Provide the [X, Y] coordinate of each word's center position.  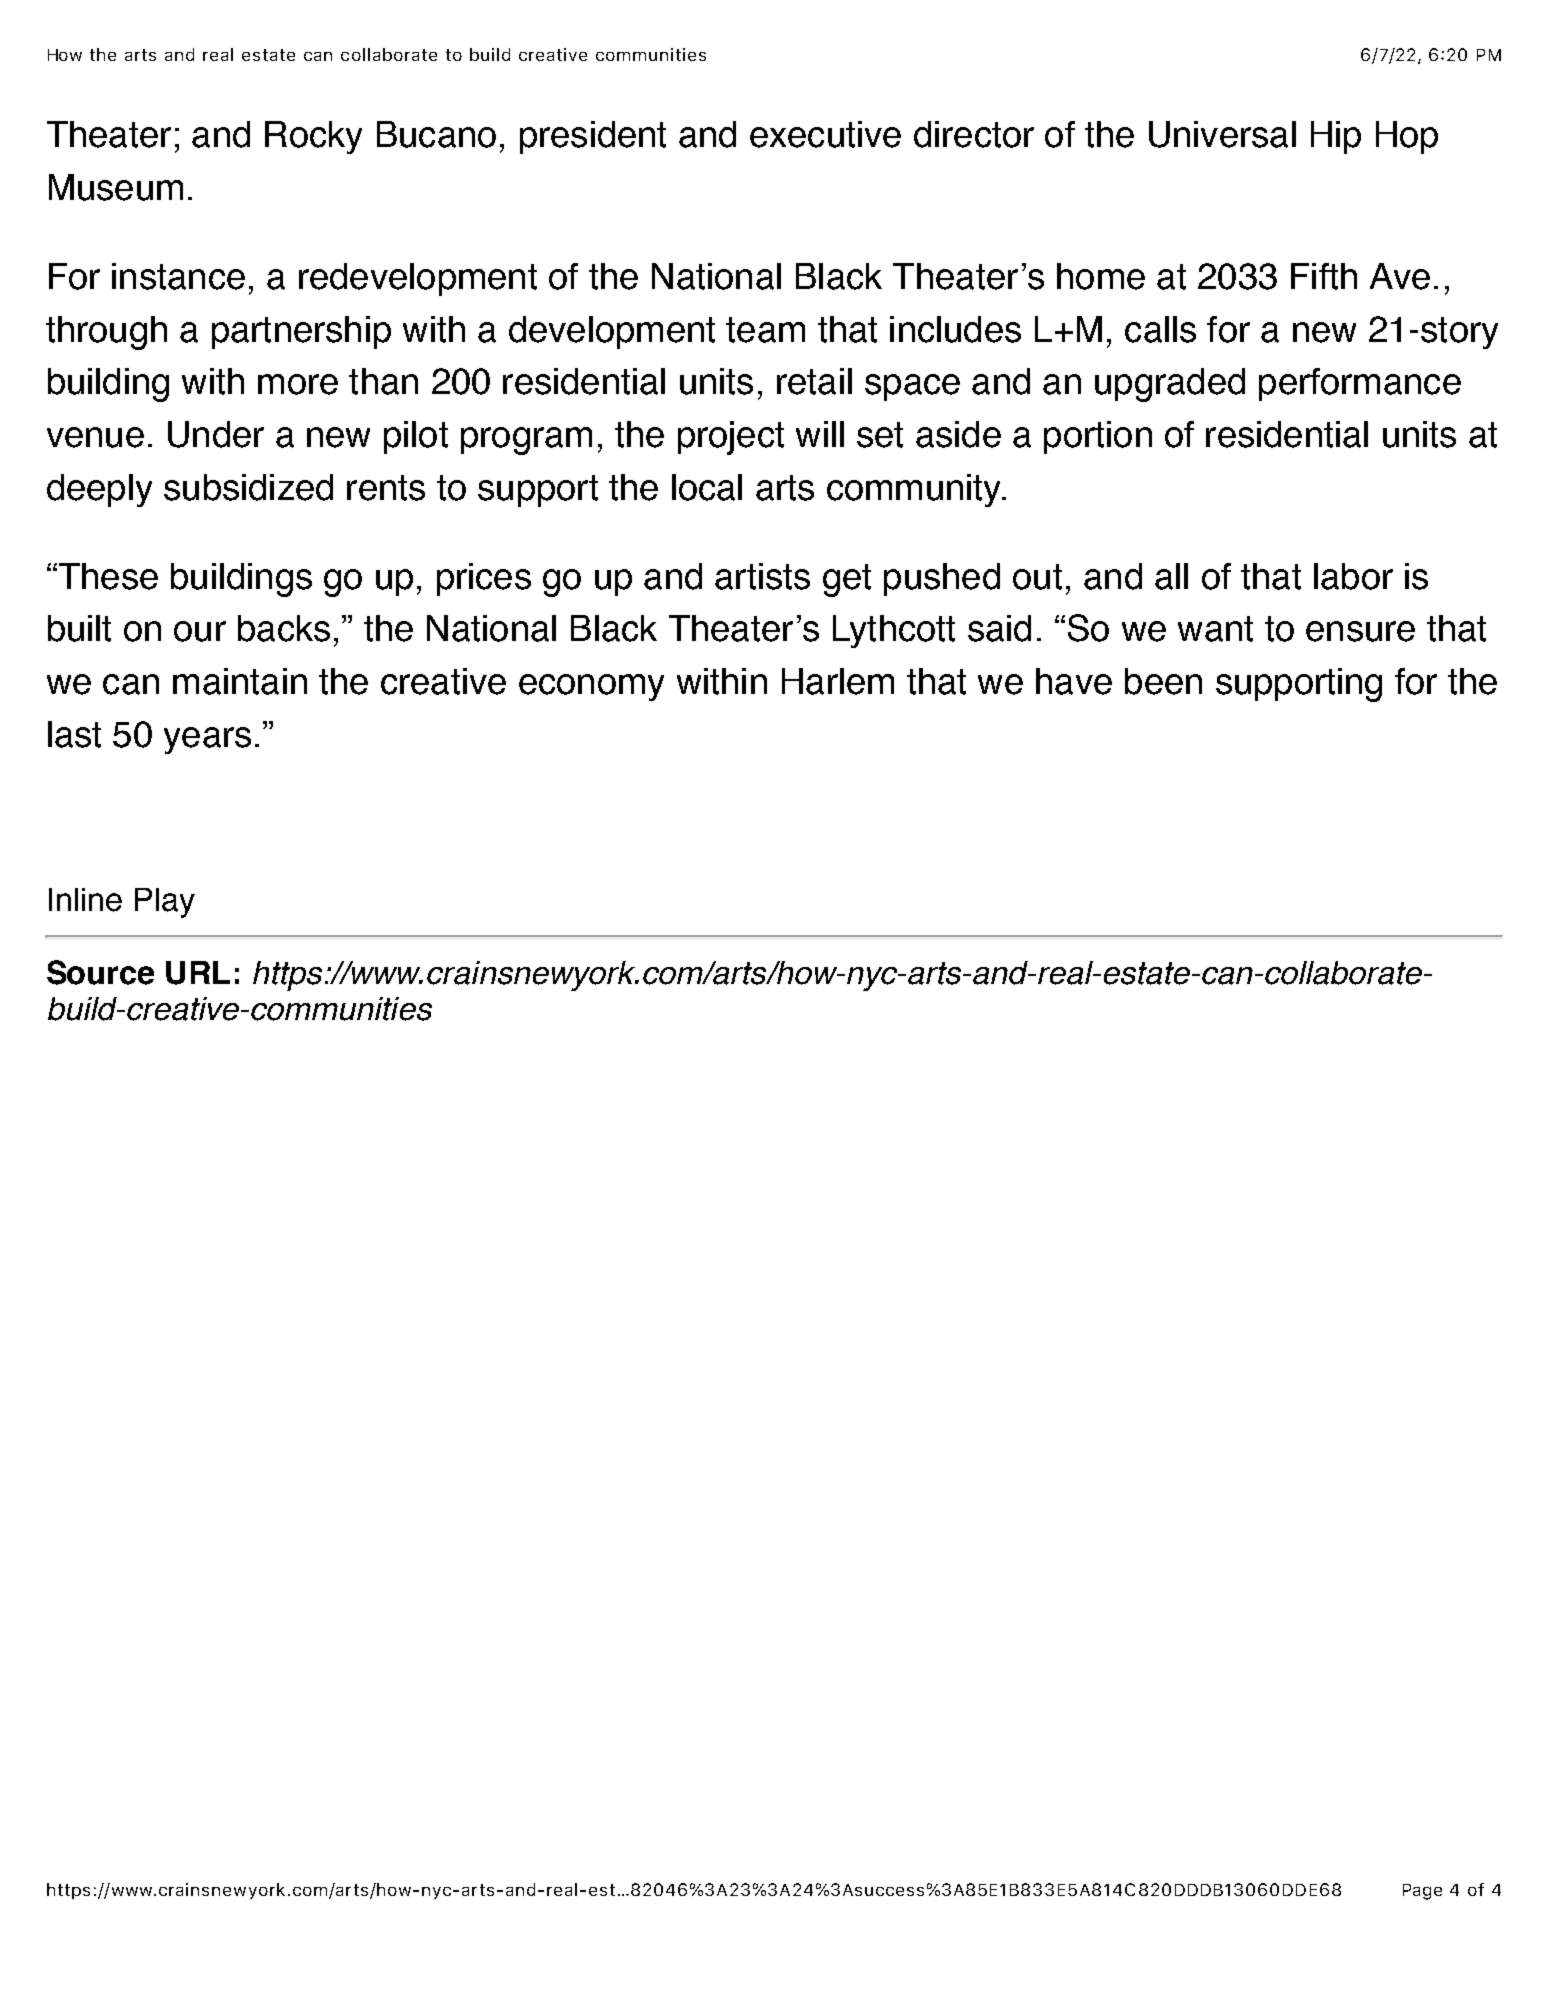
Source [100, 972]
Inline [85, 900]
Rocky [313, 137]
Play [165, 903]
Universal [1222, 134]
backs [284, 628]
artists [762, 576]
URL [198, 973]
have [1074, 681]
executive [825, 134]
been [1163, 681]
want [1215, 629]
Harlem [838, 681]
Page [1422, 1892]
